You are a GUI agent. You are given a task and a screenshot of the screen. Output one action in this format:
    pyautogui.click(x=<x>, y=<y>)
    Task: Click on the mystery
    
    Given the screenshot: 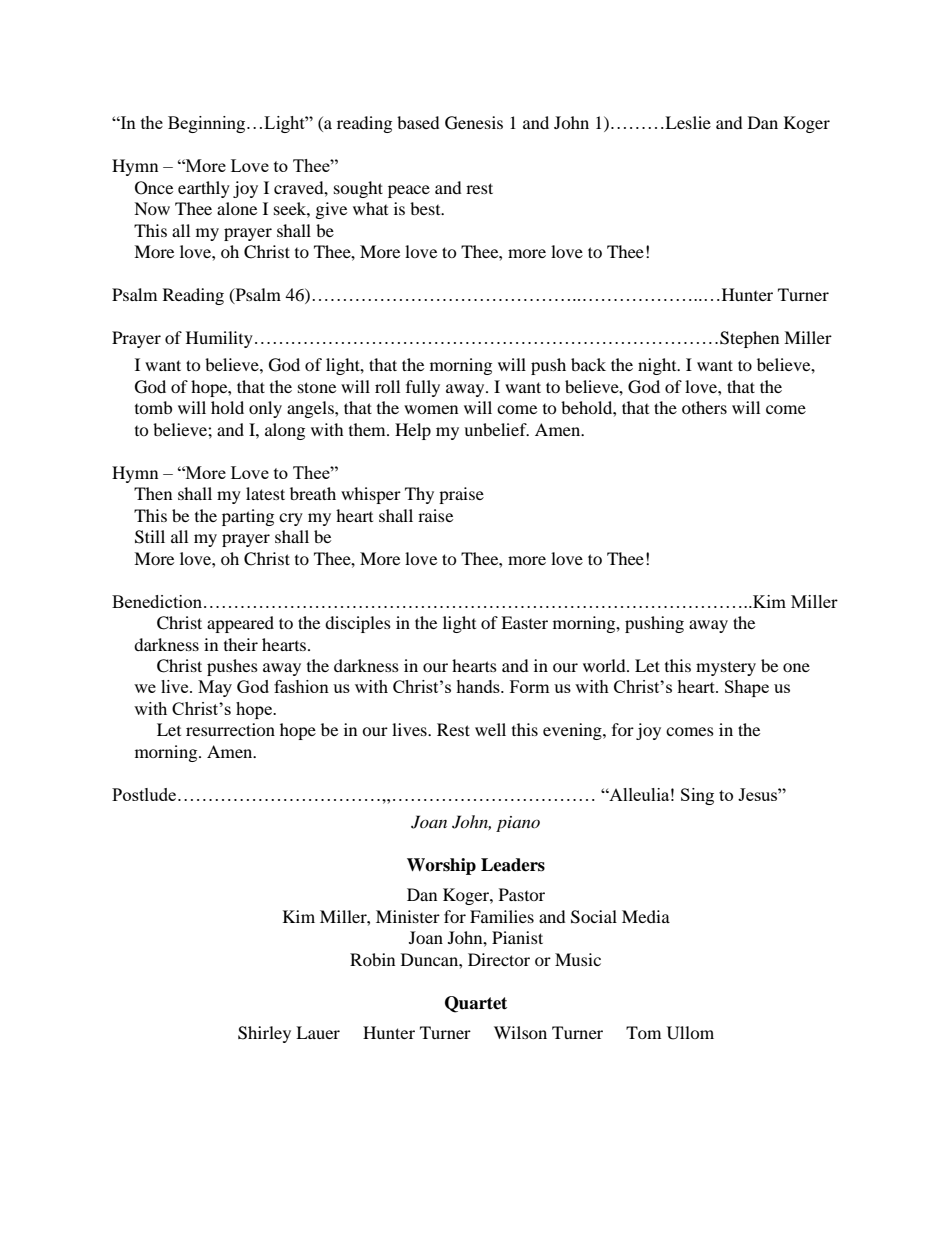 What is the action you would take?
    pyautogui.click(x=726, y=669)
